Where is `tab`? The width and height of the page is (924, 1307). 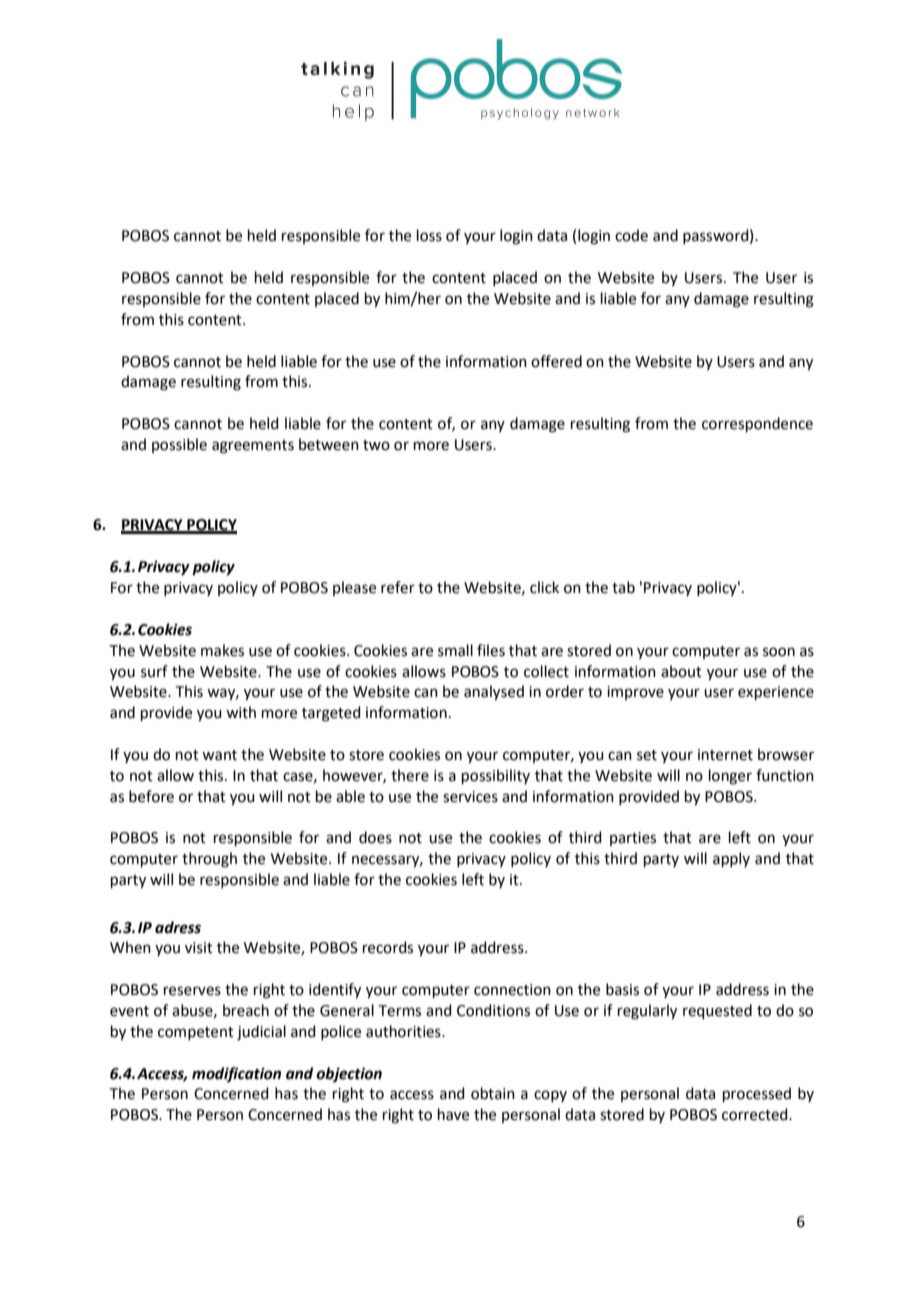 tab is located at coordinates (623, 587).
